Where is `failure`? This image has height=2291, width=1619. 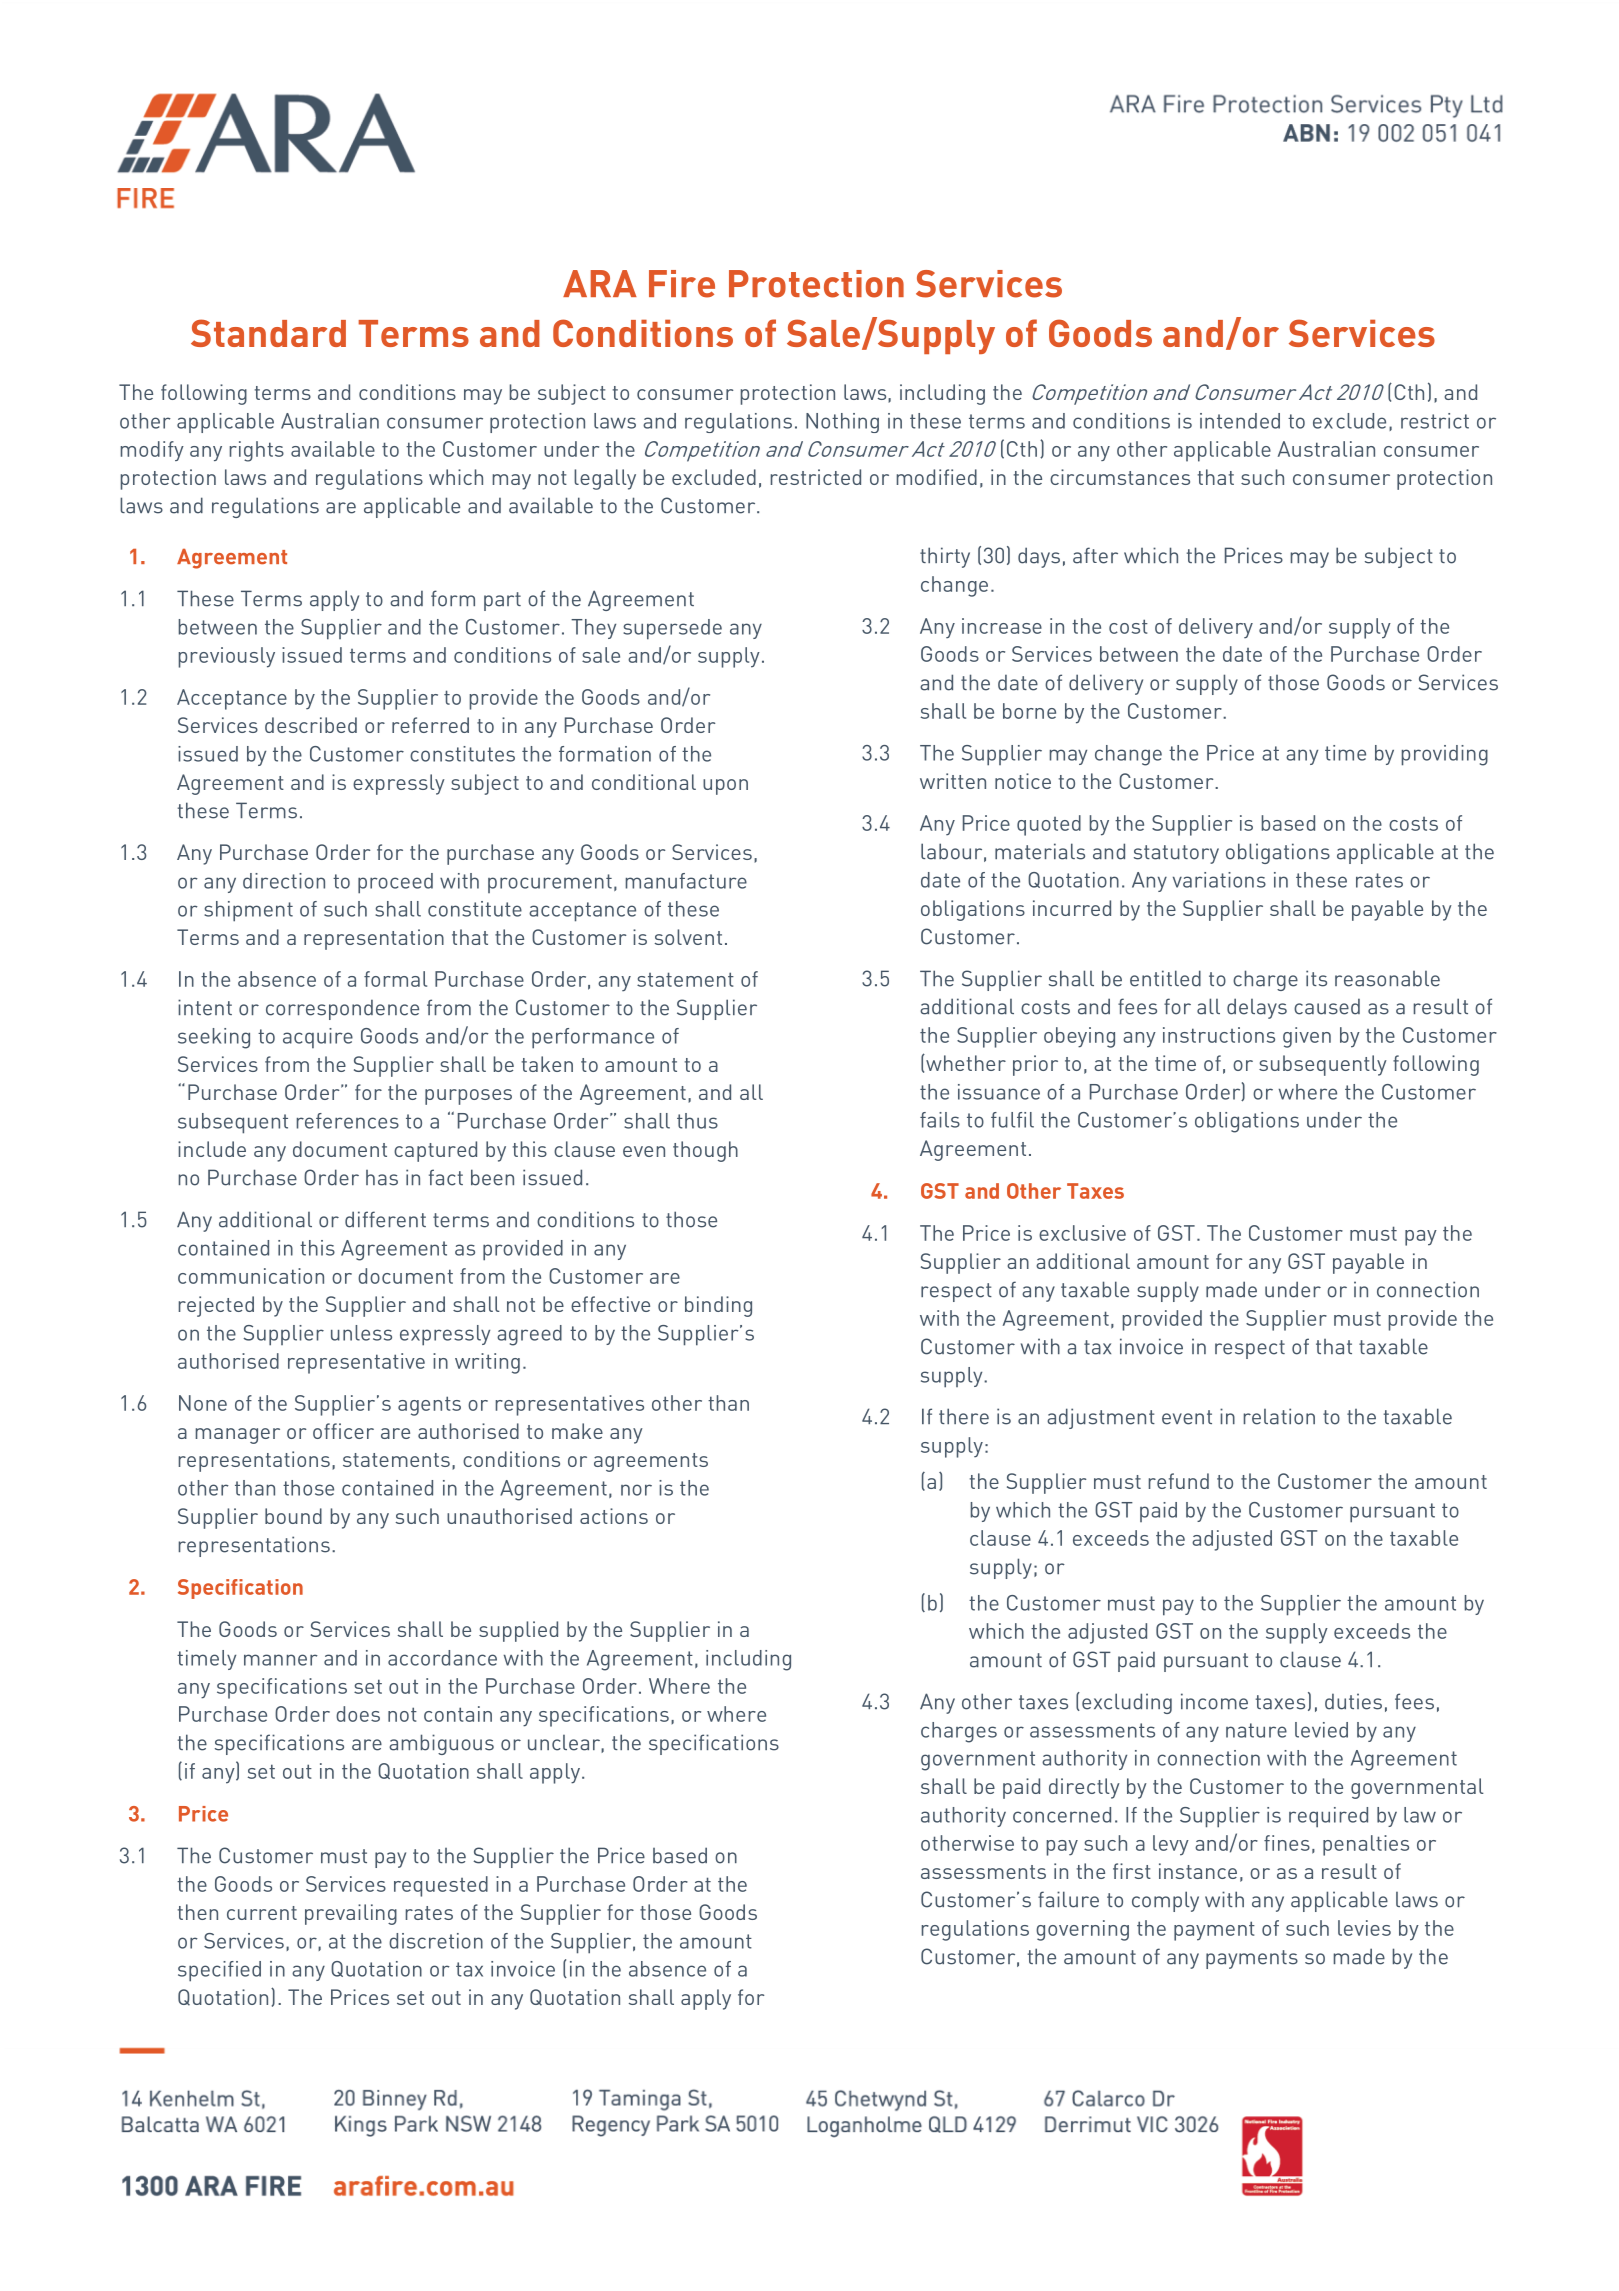
failure is located at coordinates (1068, 1899).
